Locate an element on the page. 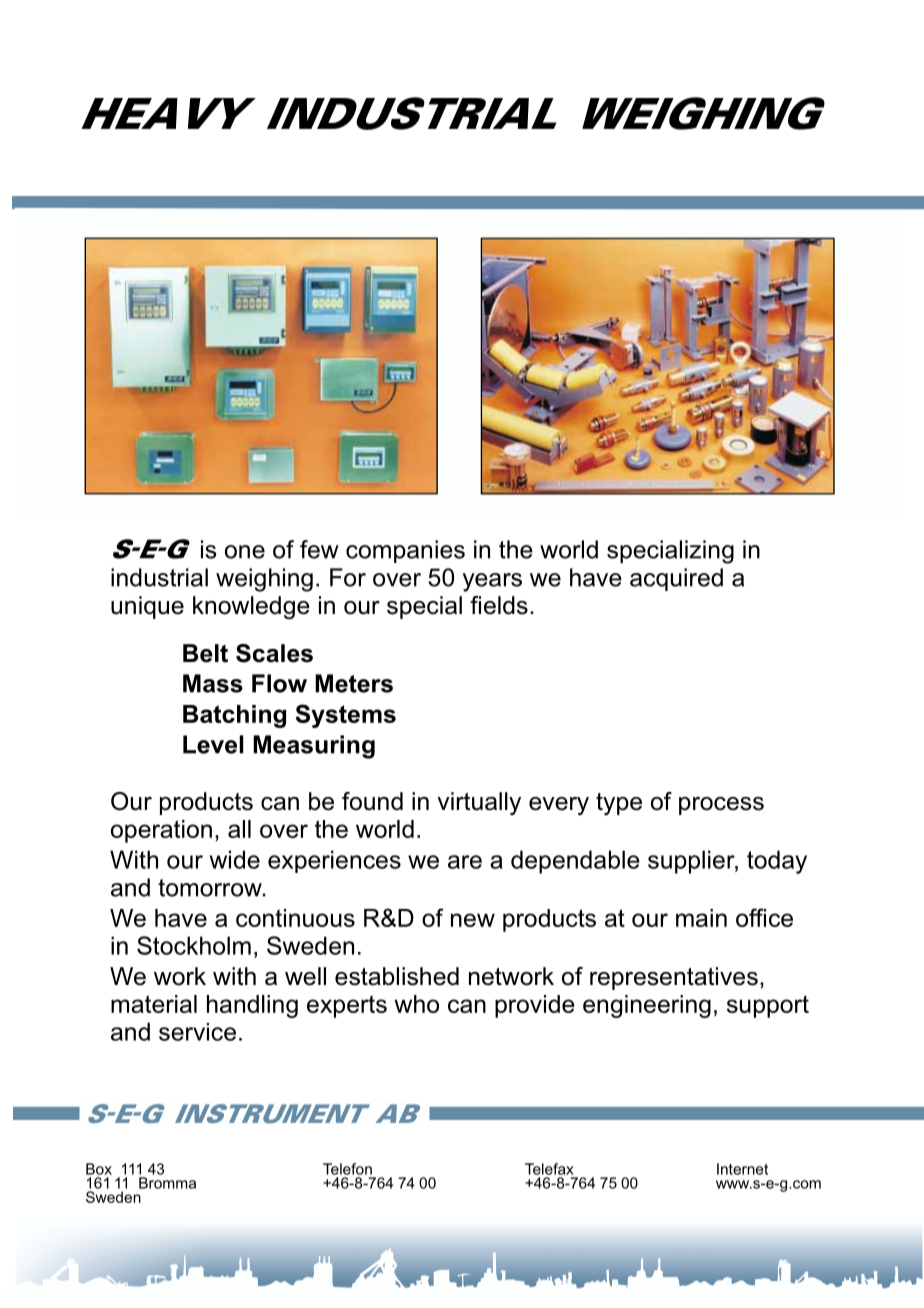 Image resolution: width=924 pixels, height=1308 pixels. process is located at coordinates (721, 806).
